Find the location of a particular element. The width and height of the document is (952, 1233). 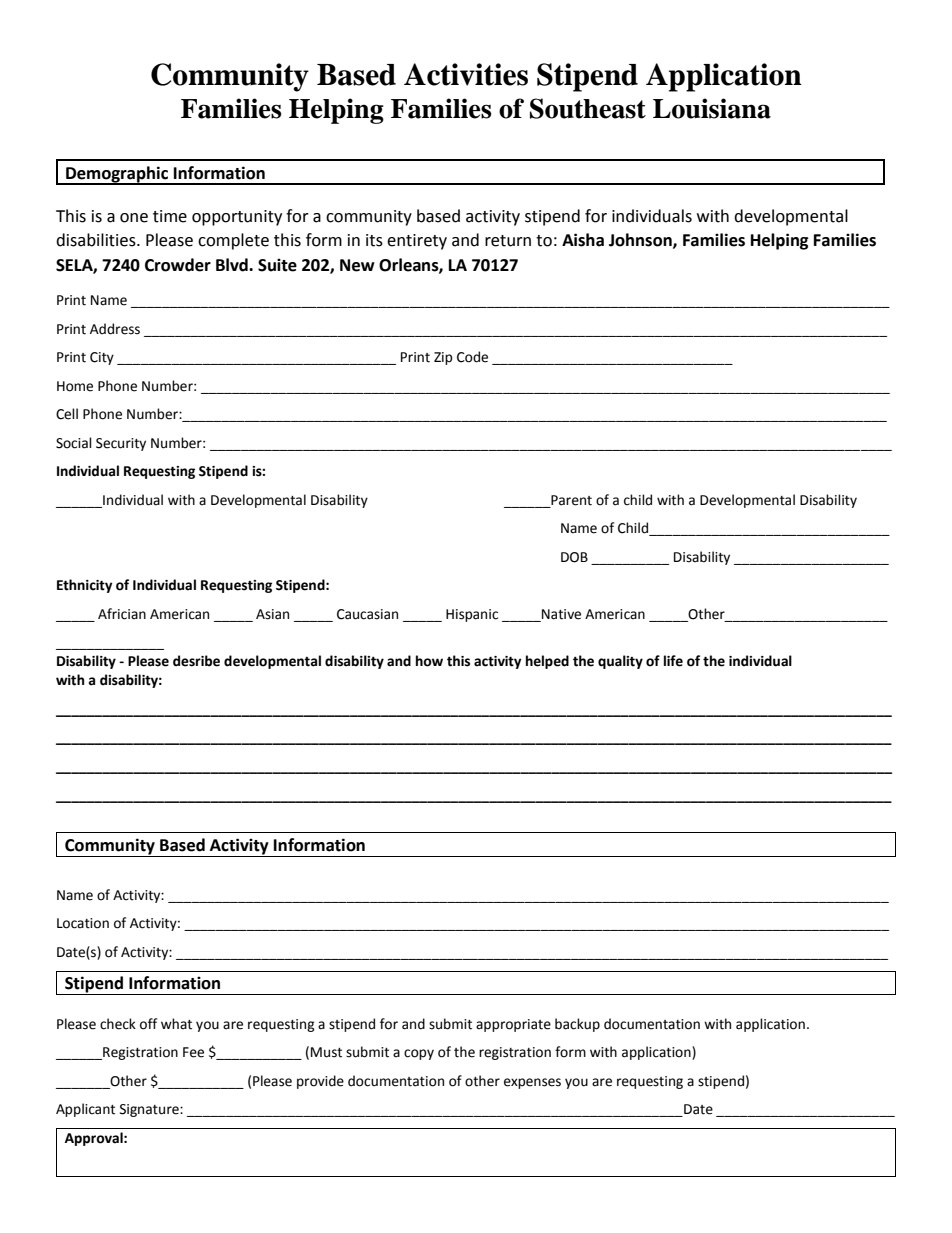

Address is located at coordinates (115, 329).
